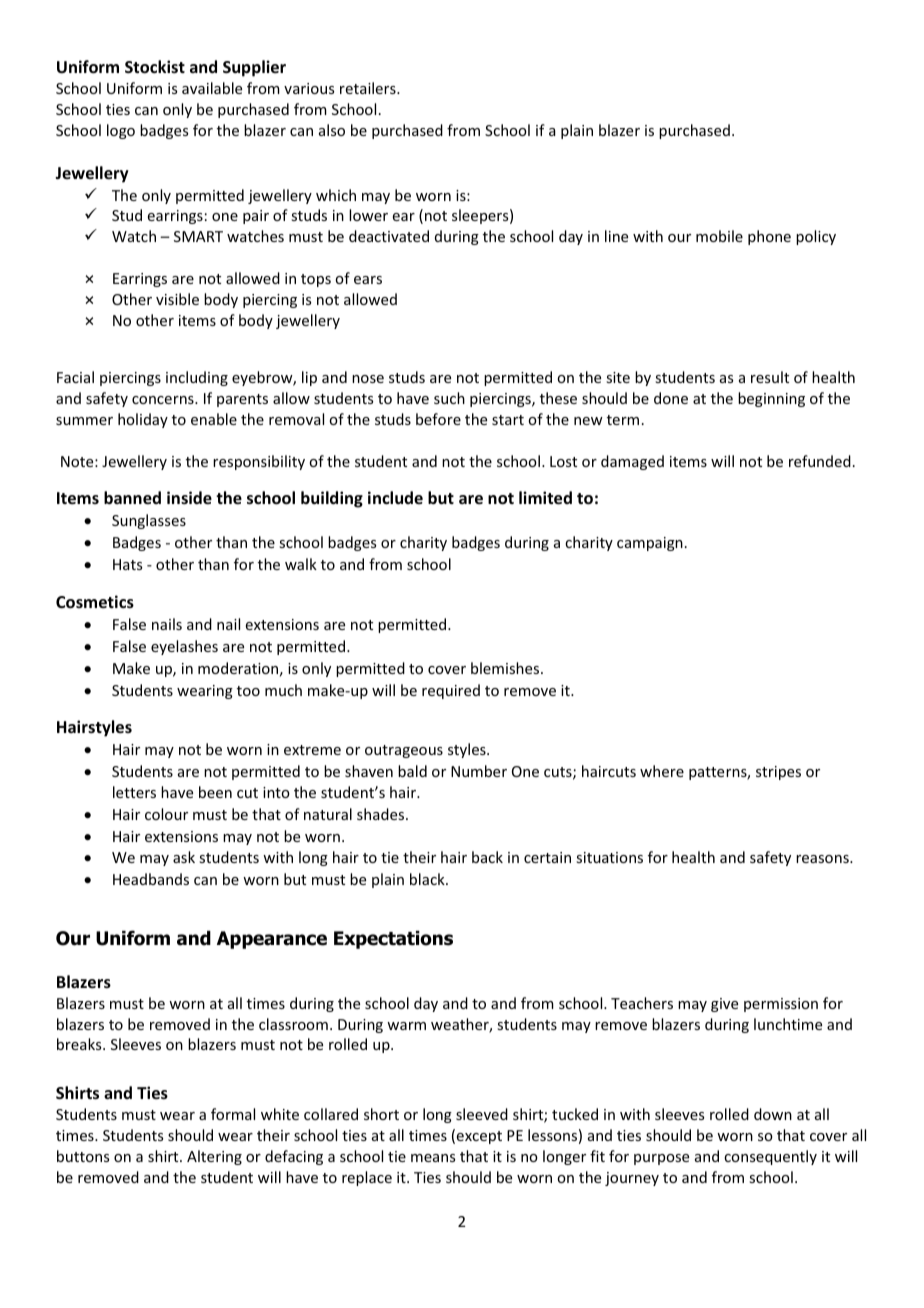  Describe the element at coordinates (197, 378) in the screenshot. I see `including` at that location.
